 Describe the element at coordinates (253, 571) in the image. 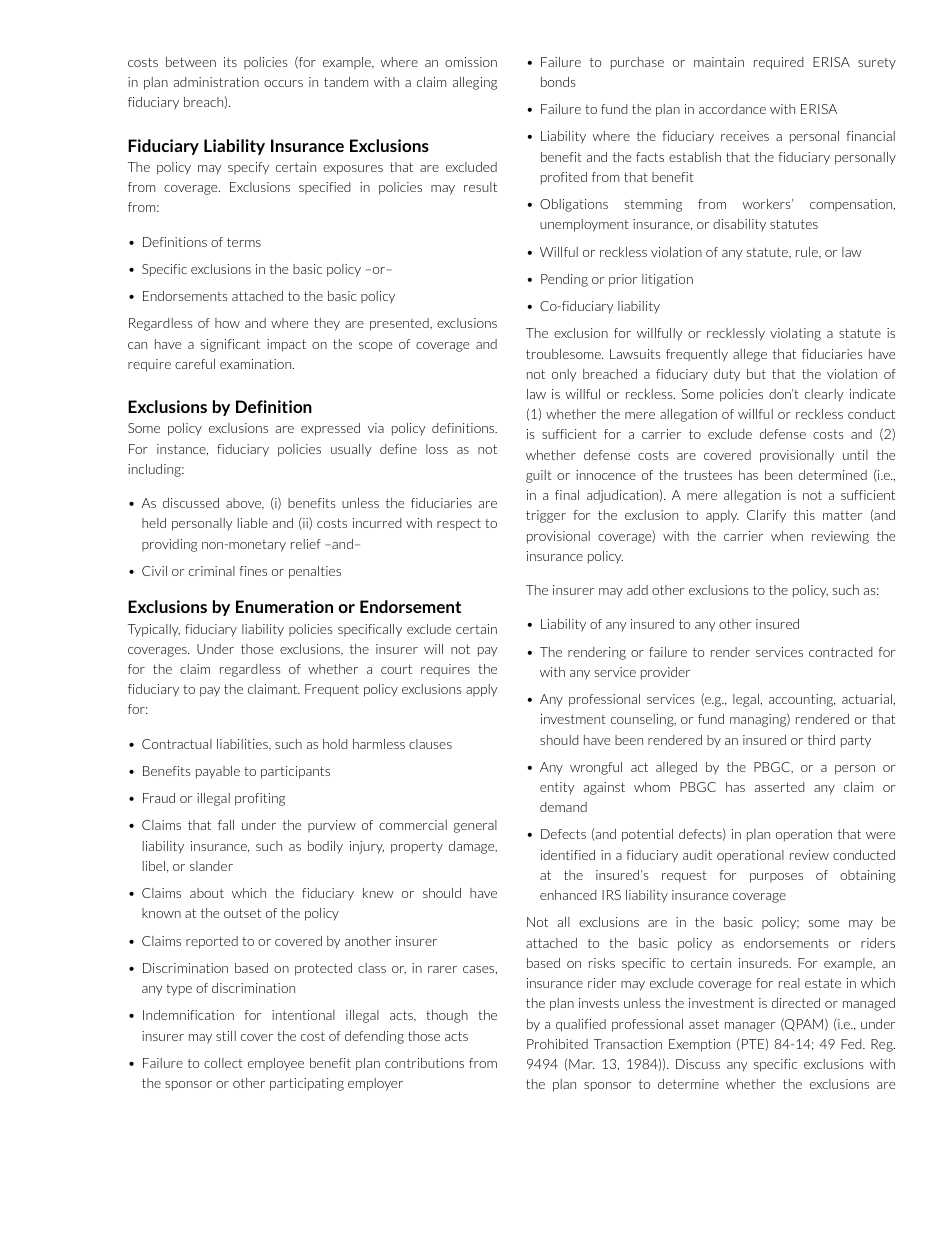

I see `fines` at that location.
